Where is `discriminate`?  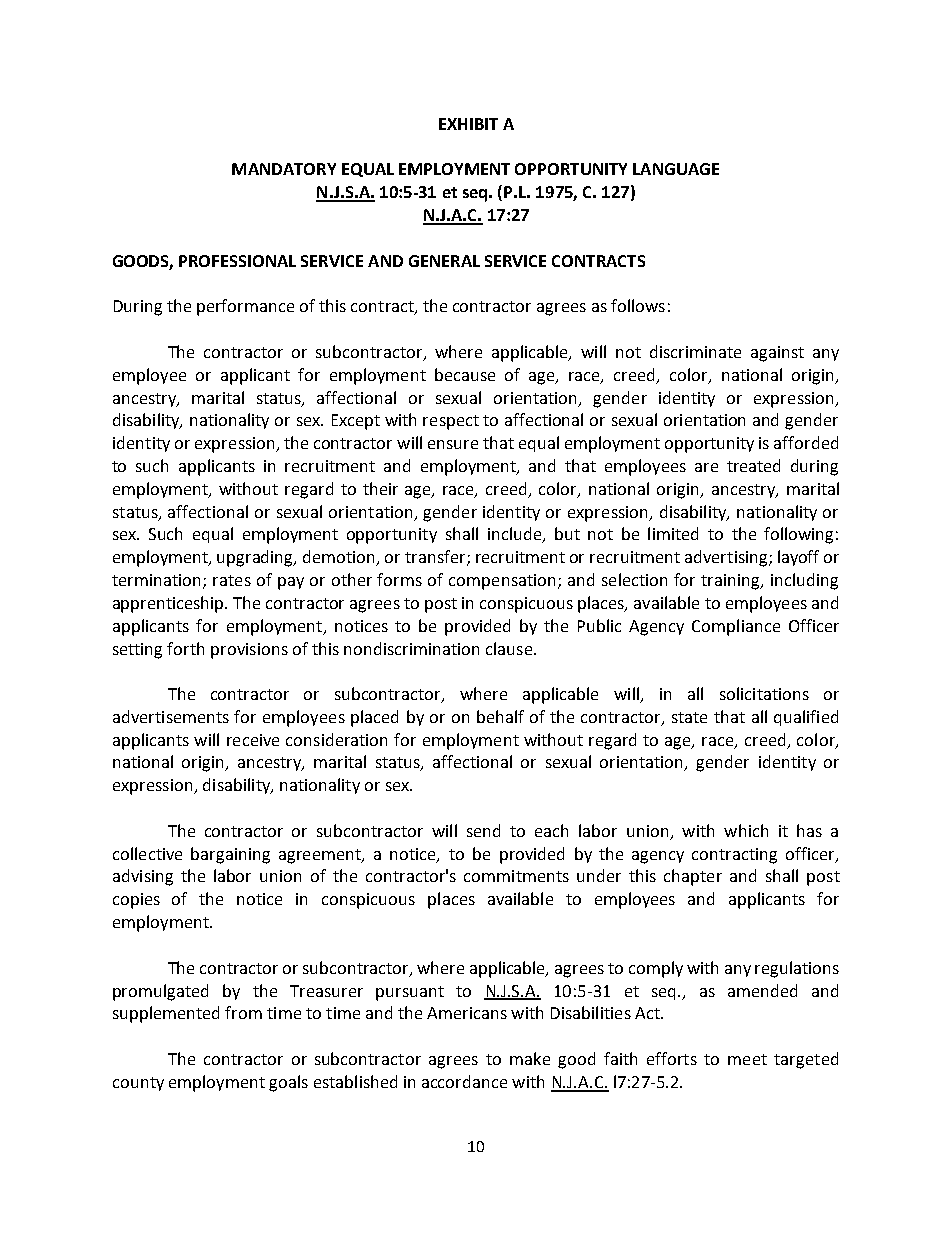 discriminate is located at coordinates (695, 351).
